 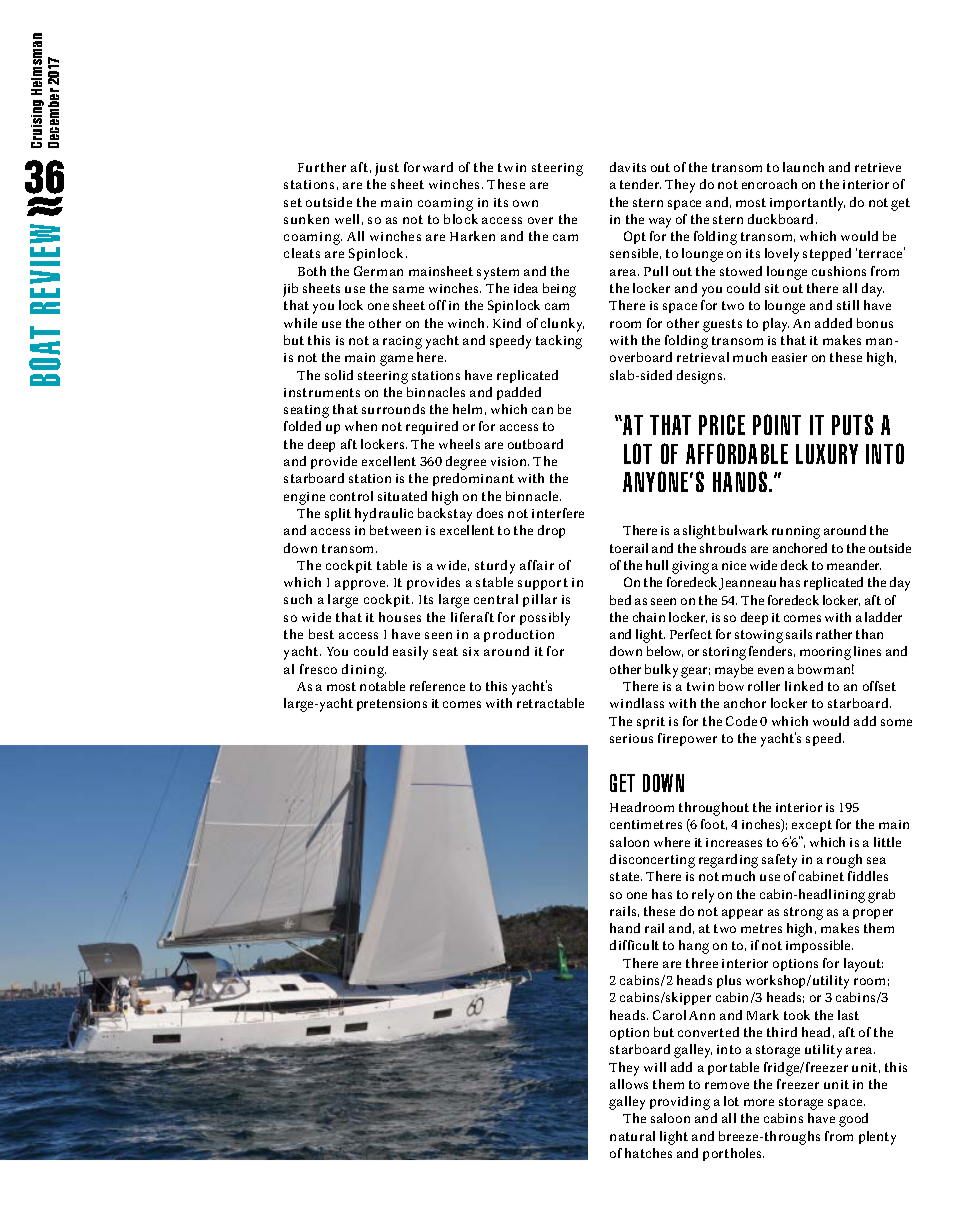 I want to click on approve, so click(x=361, y=585).
